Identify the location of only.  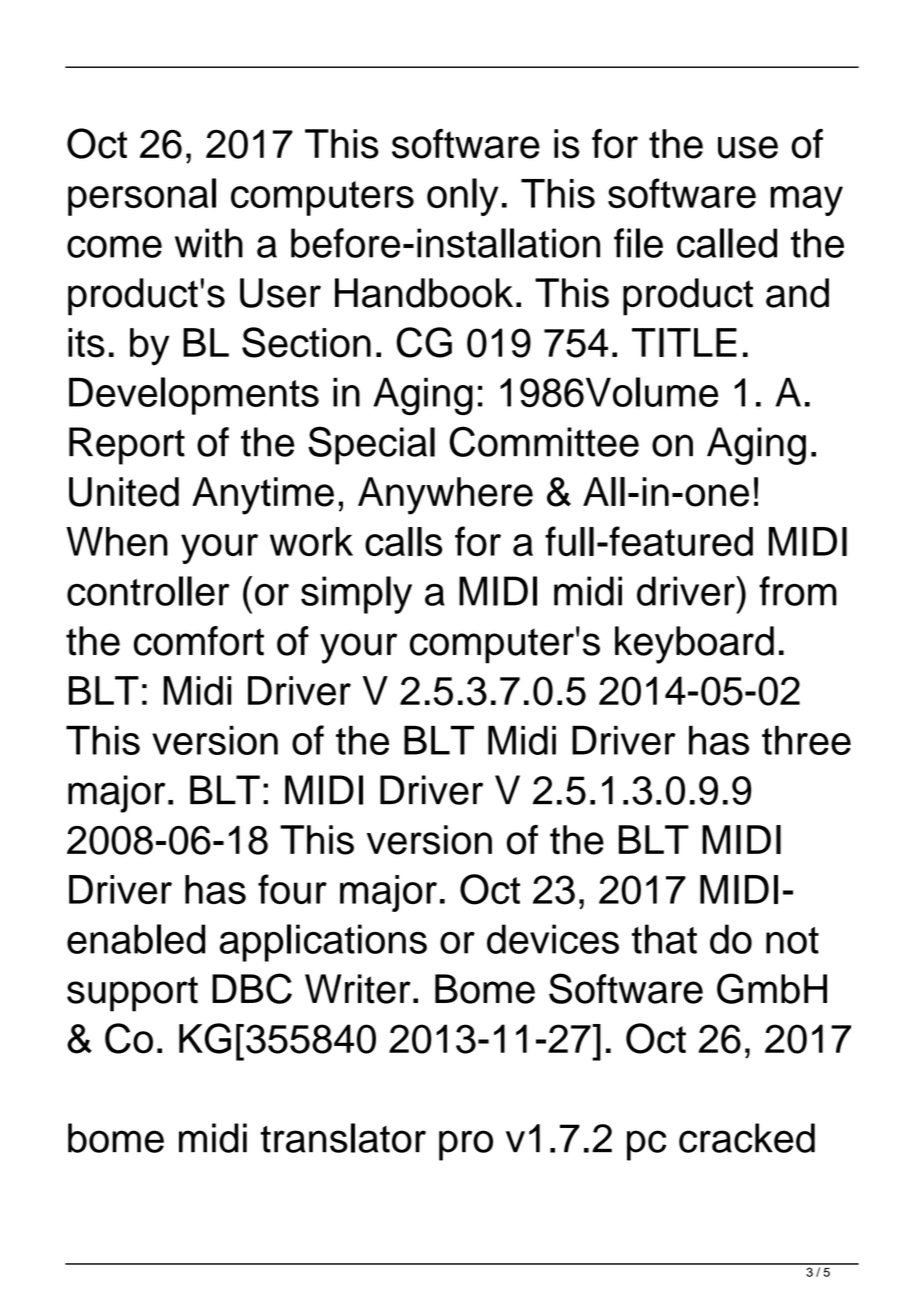
(462, 197).
